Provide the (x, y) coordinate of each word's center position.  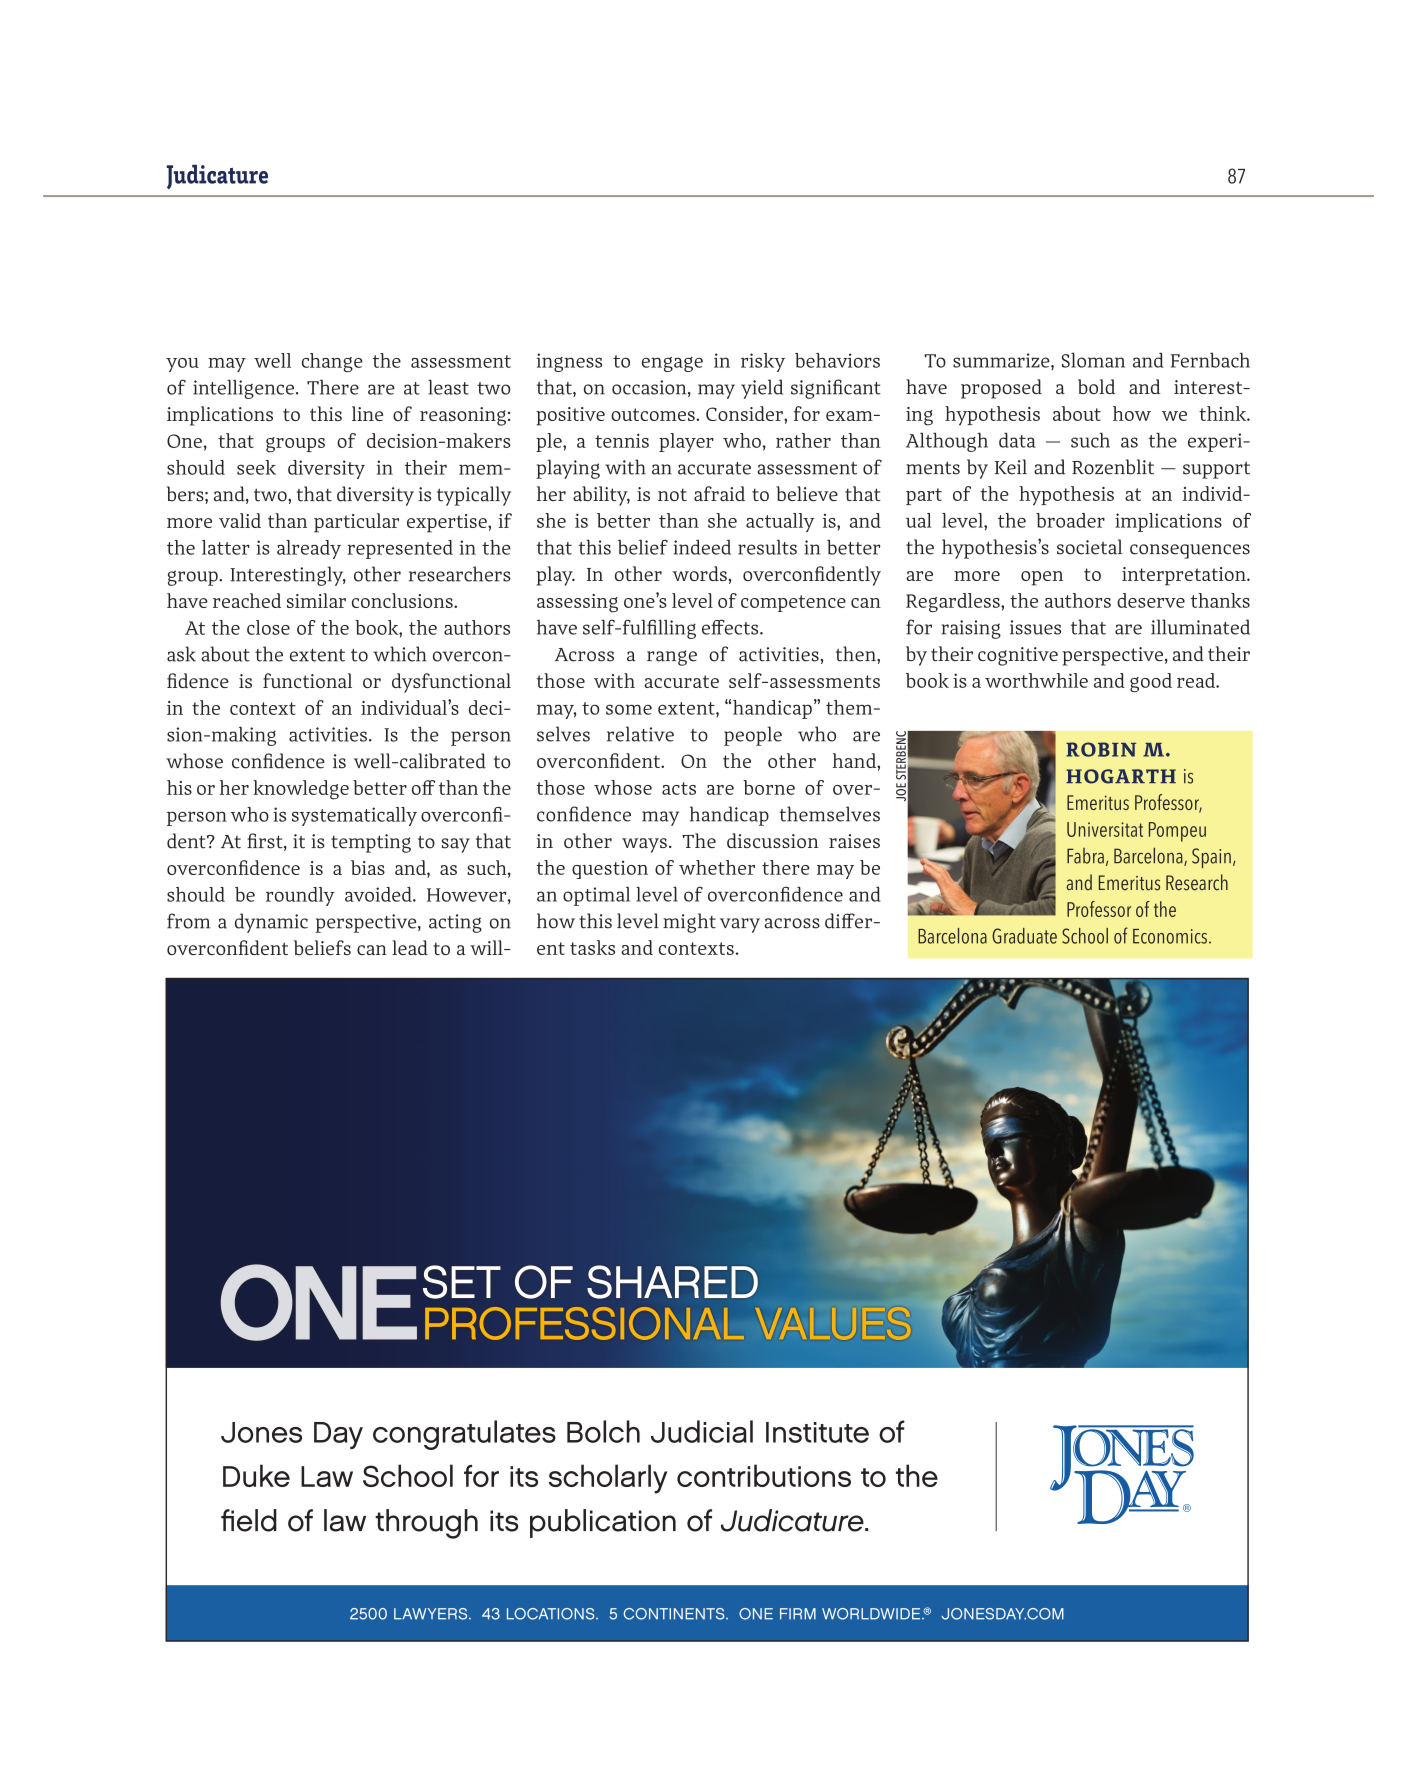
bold (1096, 386)
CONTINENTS (675, 1614)
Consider (745, 413)
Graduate (1024, 936)
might (689, 923)
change (332, 362)
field (249, 1520)
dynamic (271, 923)
